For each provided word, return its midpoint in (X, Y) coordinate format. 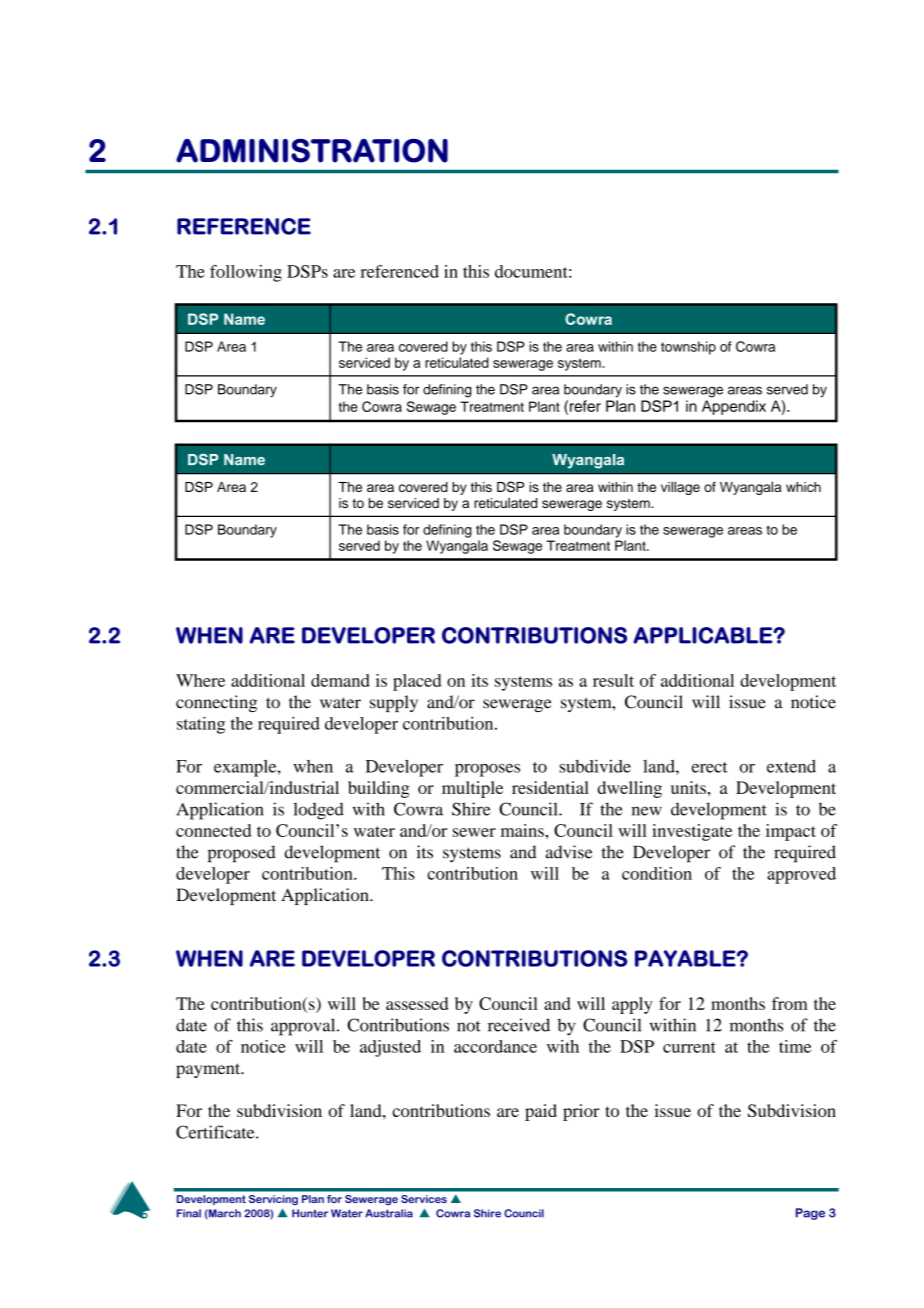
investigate (692, 832)
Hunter (310, 1213)
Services (424, 1199)
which (803, 487)
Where (200, 680)
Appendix (734, 407)
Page (810, 1214)
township (688, 348)
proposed (242, 854)
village (680, 488)
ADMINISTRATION (312, 151)
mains (523, 830)
